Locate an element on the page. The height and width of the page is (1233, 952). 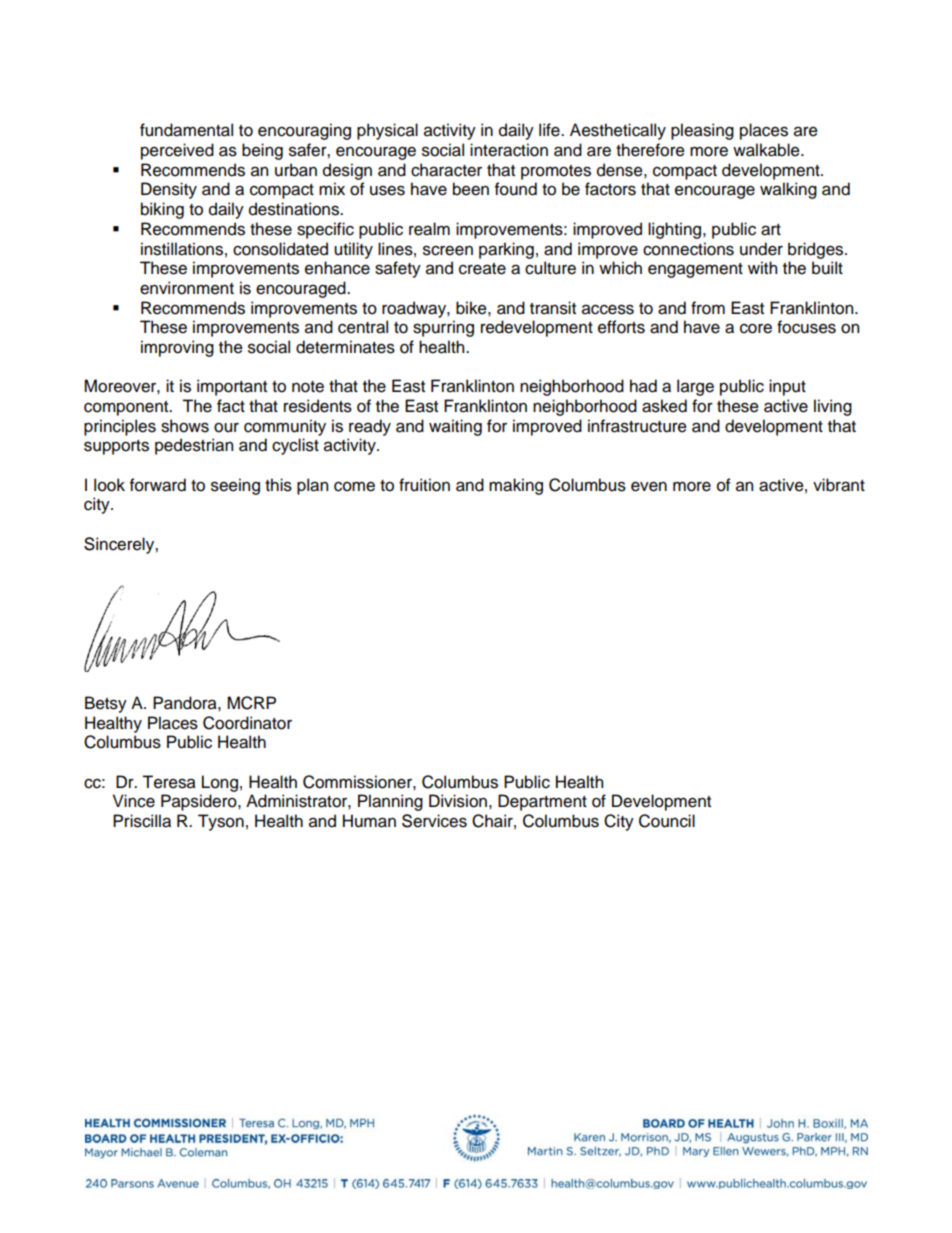
Long is located at coordinates (220, 783).
